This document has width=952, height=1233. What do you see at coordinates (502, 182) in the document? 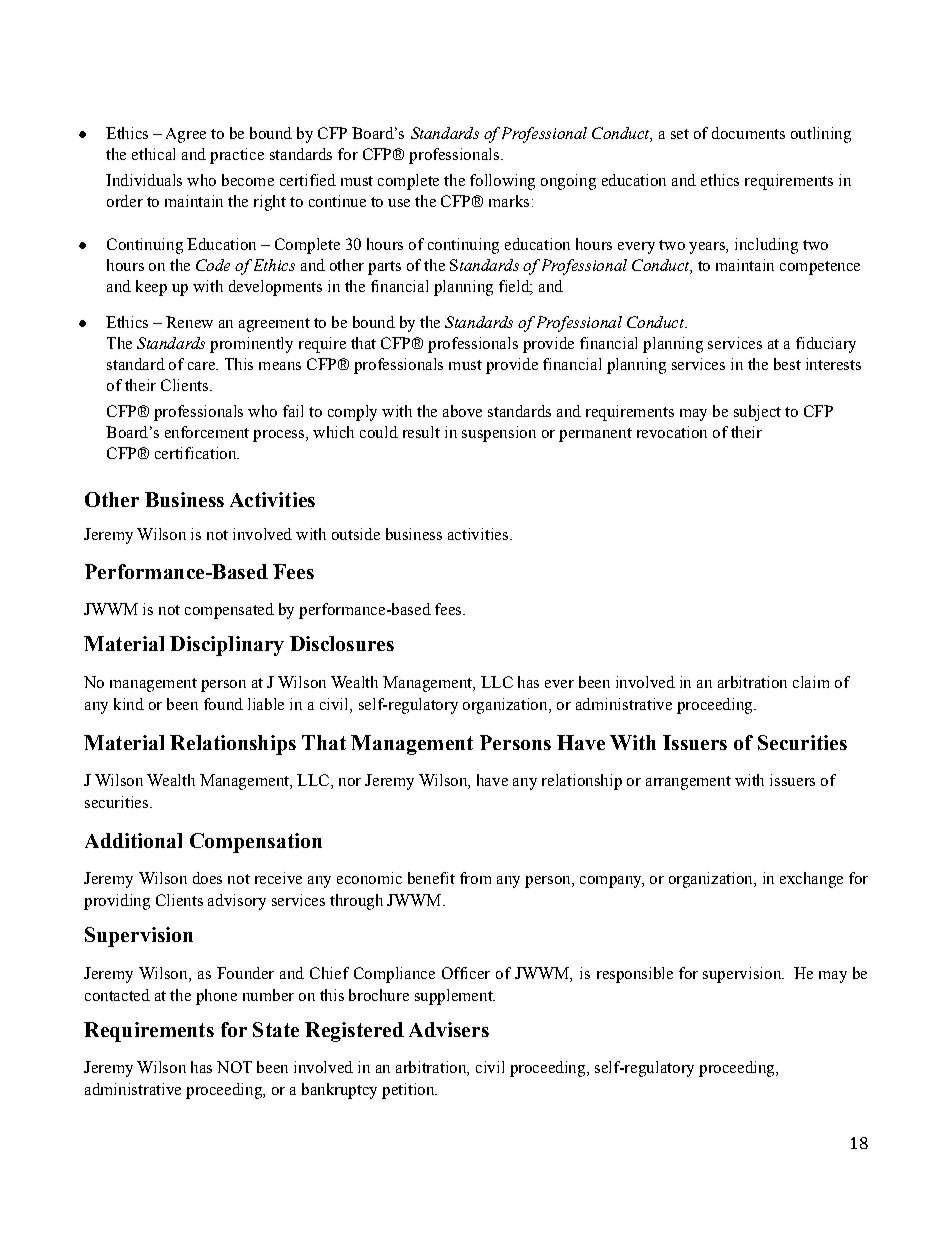
I see `following` at bounding box center [502, 182].
